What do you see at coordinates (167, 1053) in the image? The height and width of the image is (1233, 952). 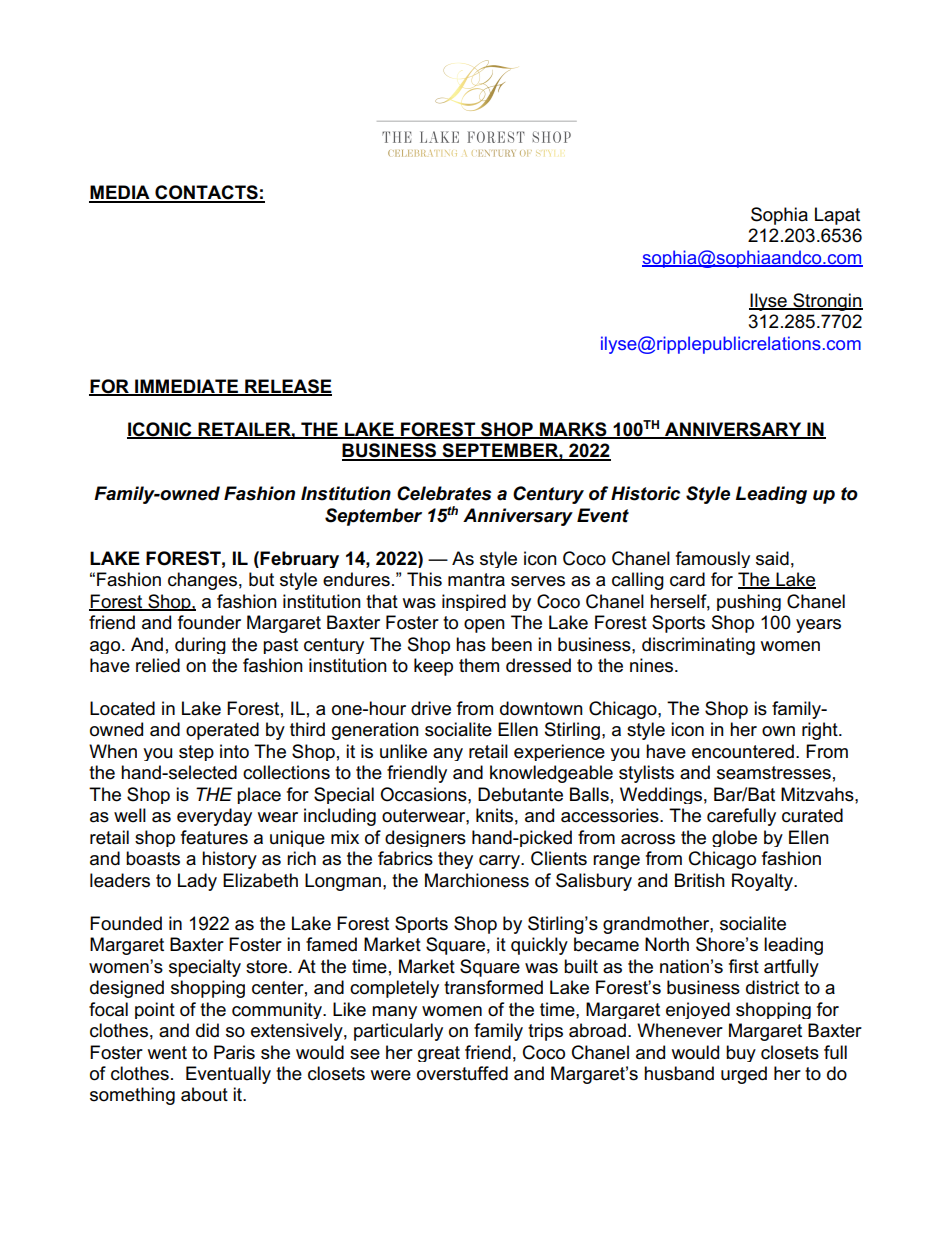 I see `went` at bounding box center [167, 1053].
